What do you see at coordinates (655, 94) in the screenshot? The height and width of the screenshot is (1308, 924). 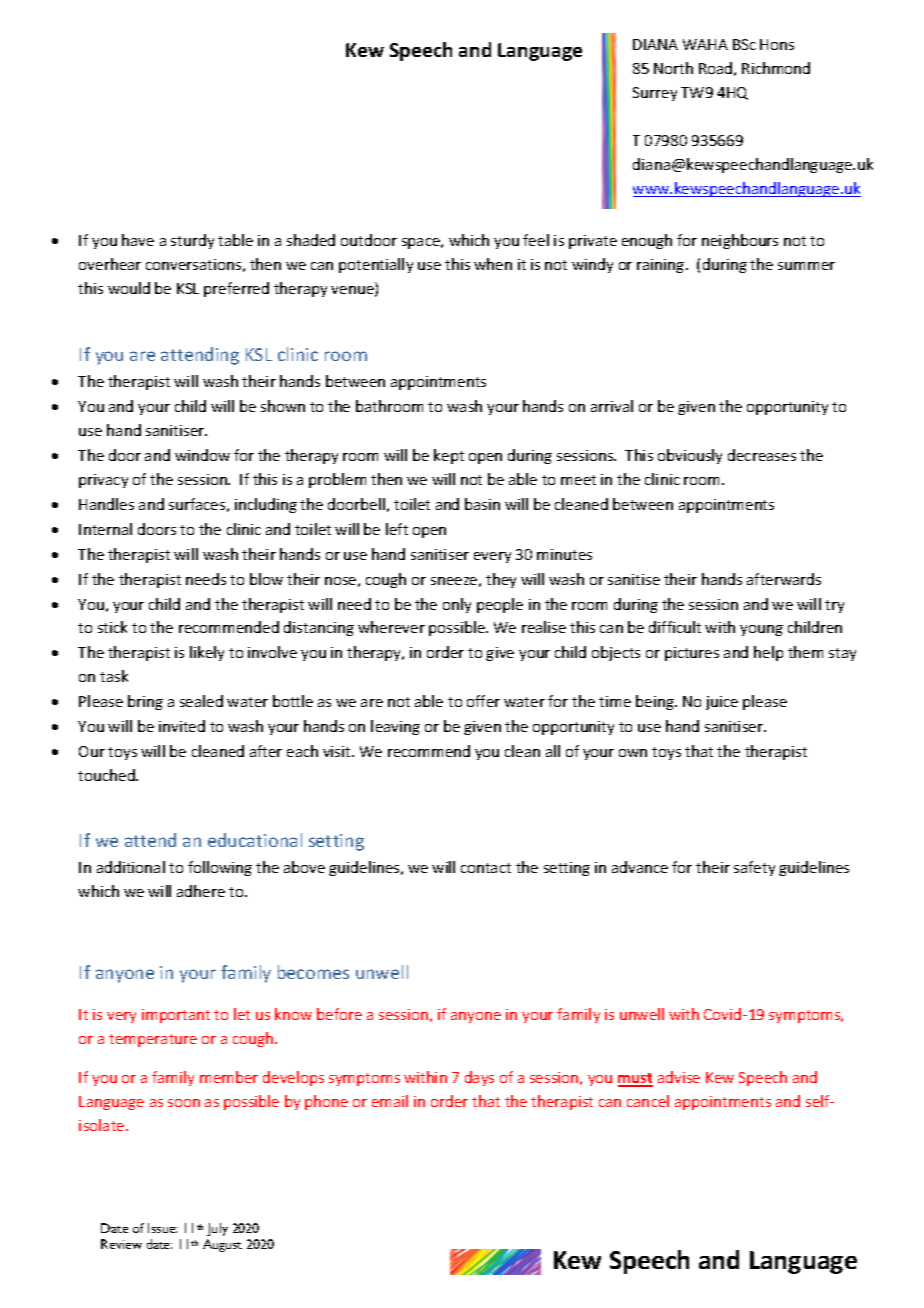 I see `Surrey` at bounding box center [655, 94].
